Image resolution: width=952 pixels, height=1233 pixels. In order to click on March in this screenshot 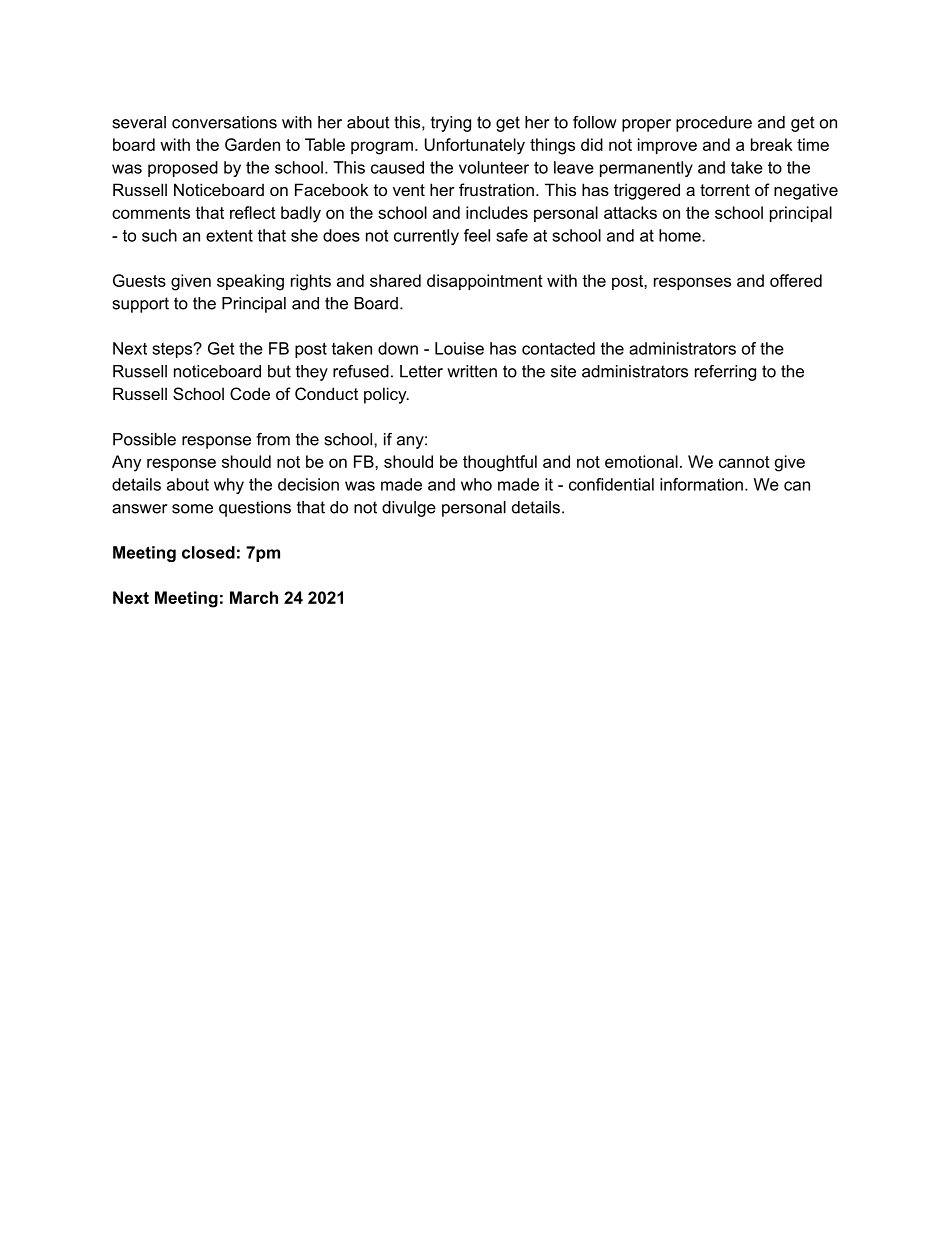, I will do `click(254, 597)`.
